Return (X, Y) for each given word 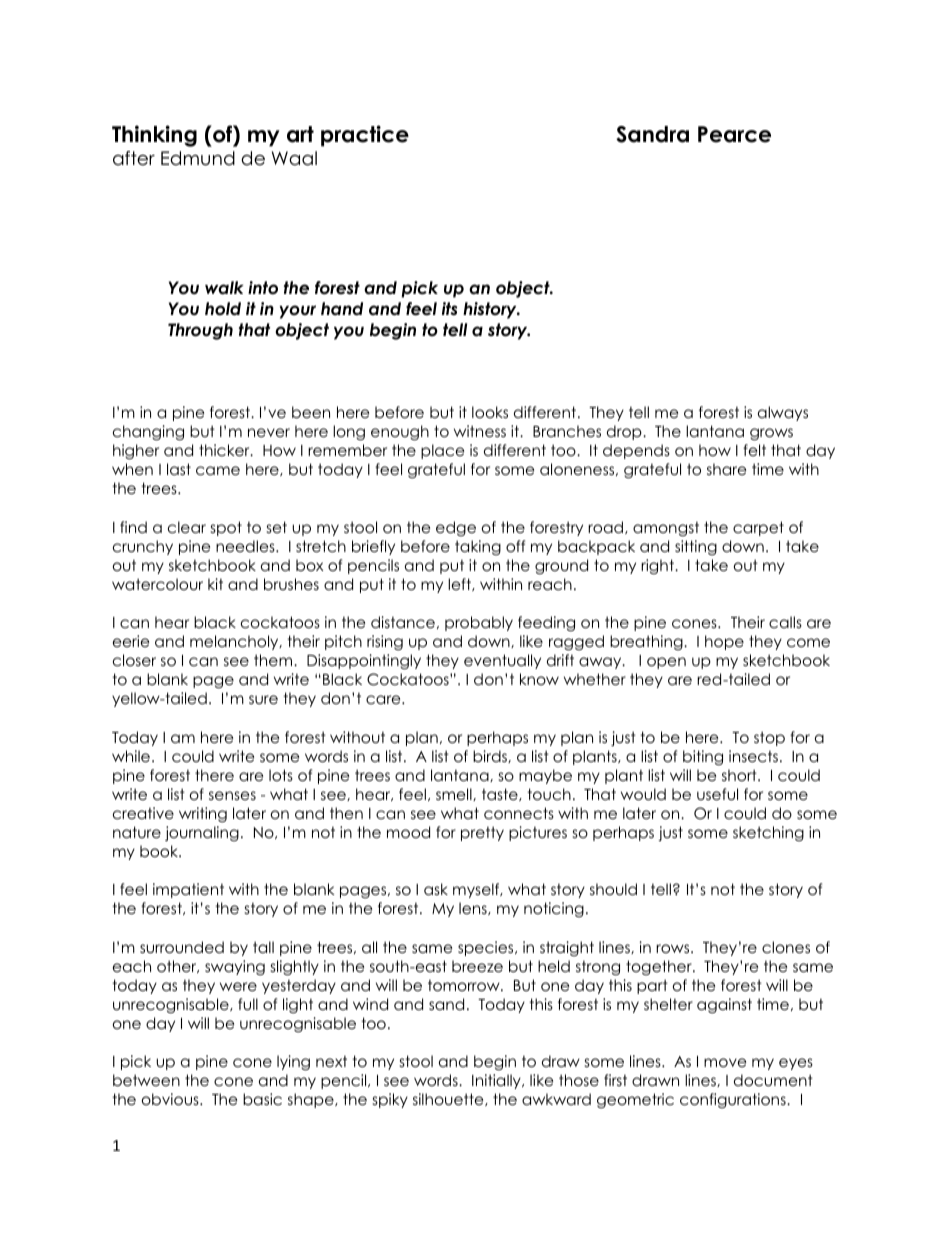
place (443, 451)
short (740, 775)
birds (491, 756)
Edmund (198, 158)
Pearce (734, 134)
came (218, 471)
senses (232, 796)
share (727, 469)
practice (365, 136)
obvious (171, 1099)
